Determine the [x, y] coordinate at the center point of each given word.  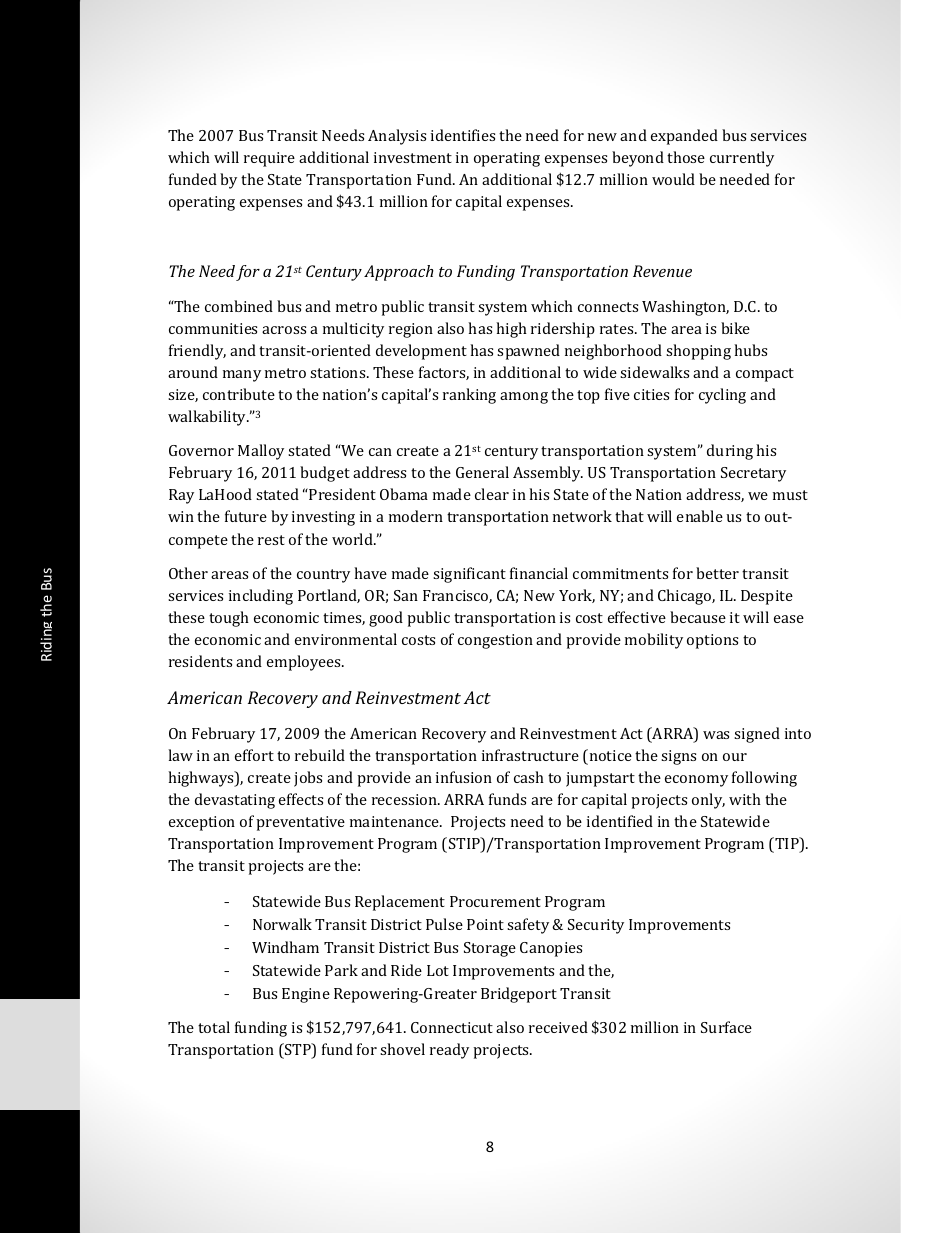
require [269, 159]
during [730, 452]
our [735, 757]
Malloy [261, 452]
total [214, 1027]
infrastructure [530, 755]
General [482, 472]
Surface [726, 1027]
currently [742, 159]
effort [254, 755]
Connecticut [452, 1027]
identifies [463, 135]
